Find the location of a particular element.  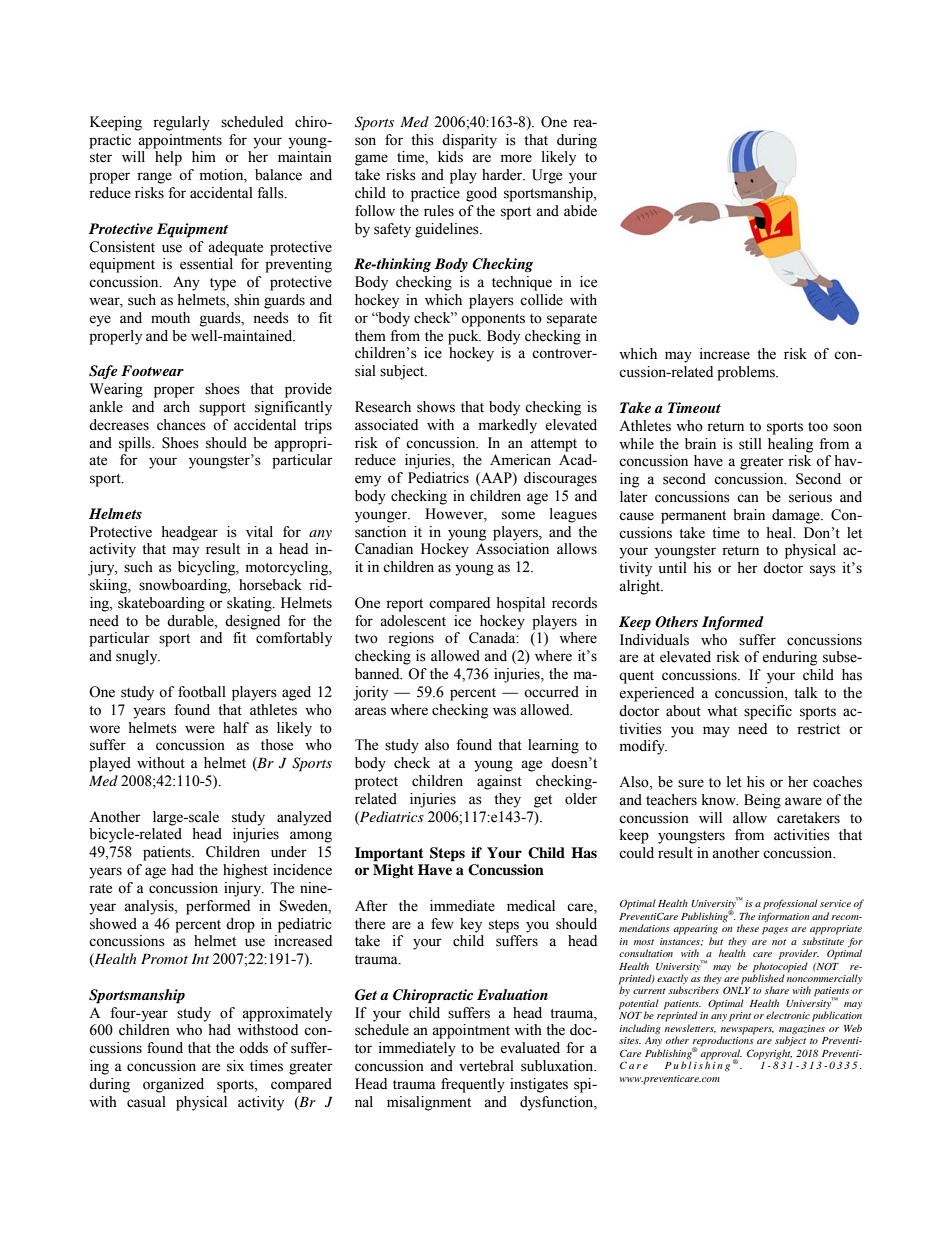

abide is located at coordinates (580, 211).
